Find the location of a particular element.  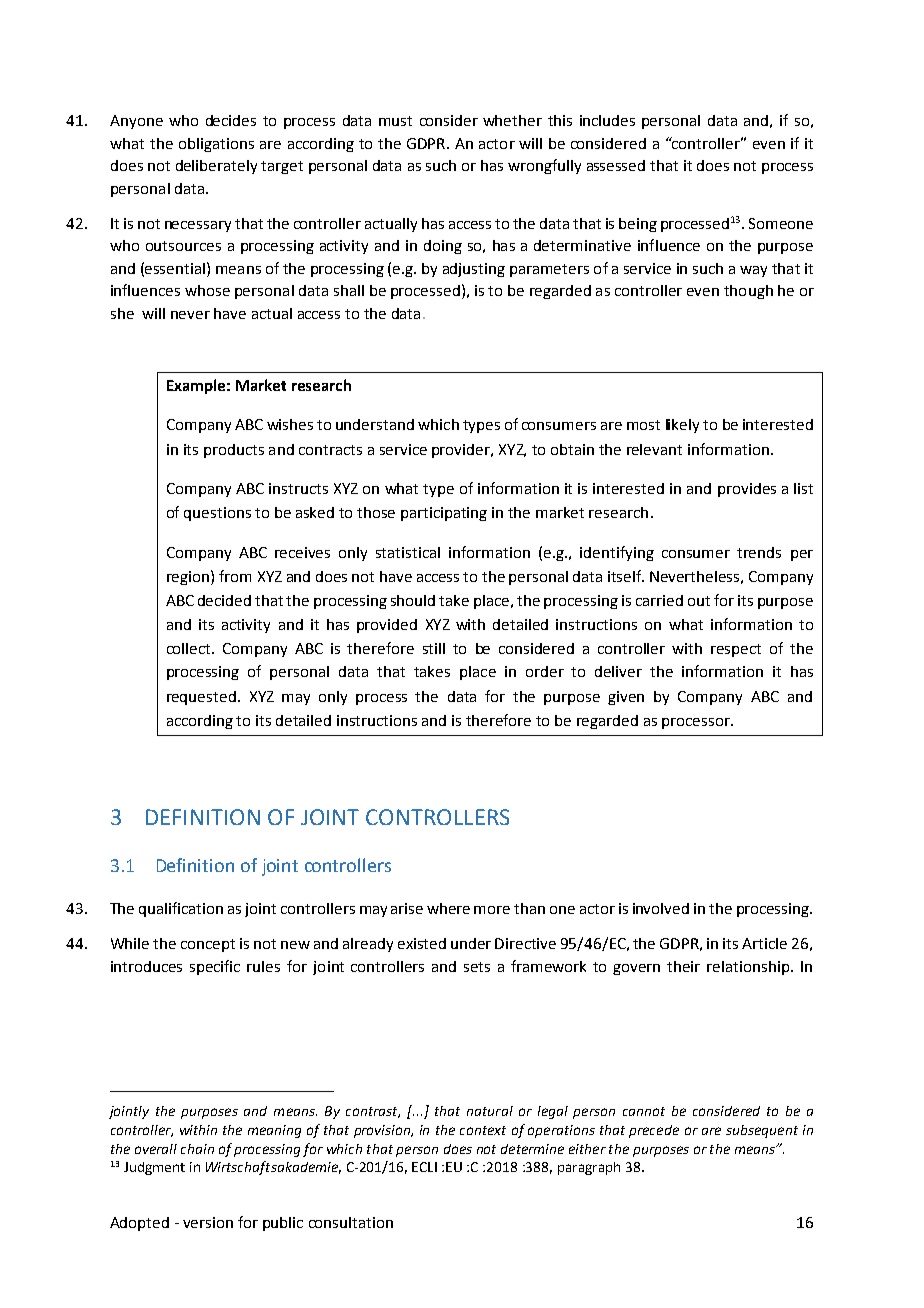

Someone is located at coordinates (781, 223).
